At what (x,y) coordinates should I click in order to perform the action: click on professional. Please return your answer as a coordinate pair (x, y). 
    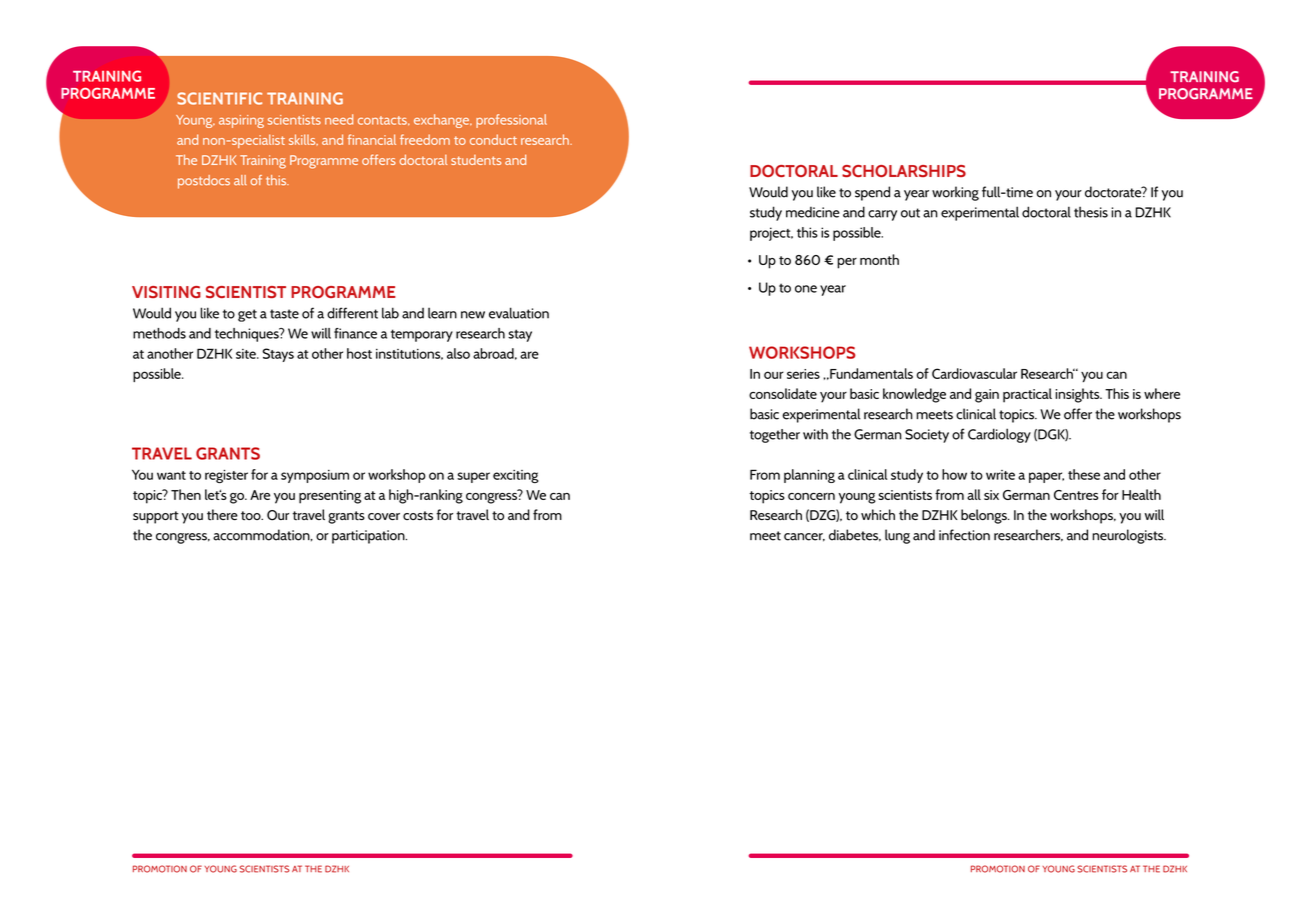
    Looking at the image, I should click on (511, 121).
